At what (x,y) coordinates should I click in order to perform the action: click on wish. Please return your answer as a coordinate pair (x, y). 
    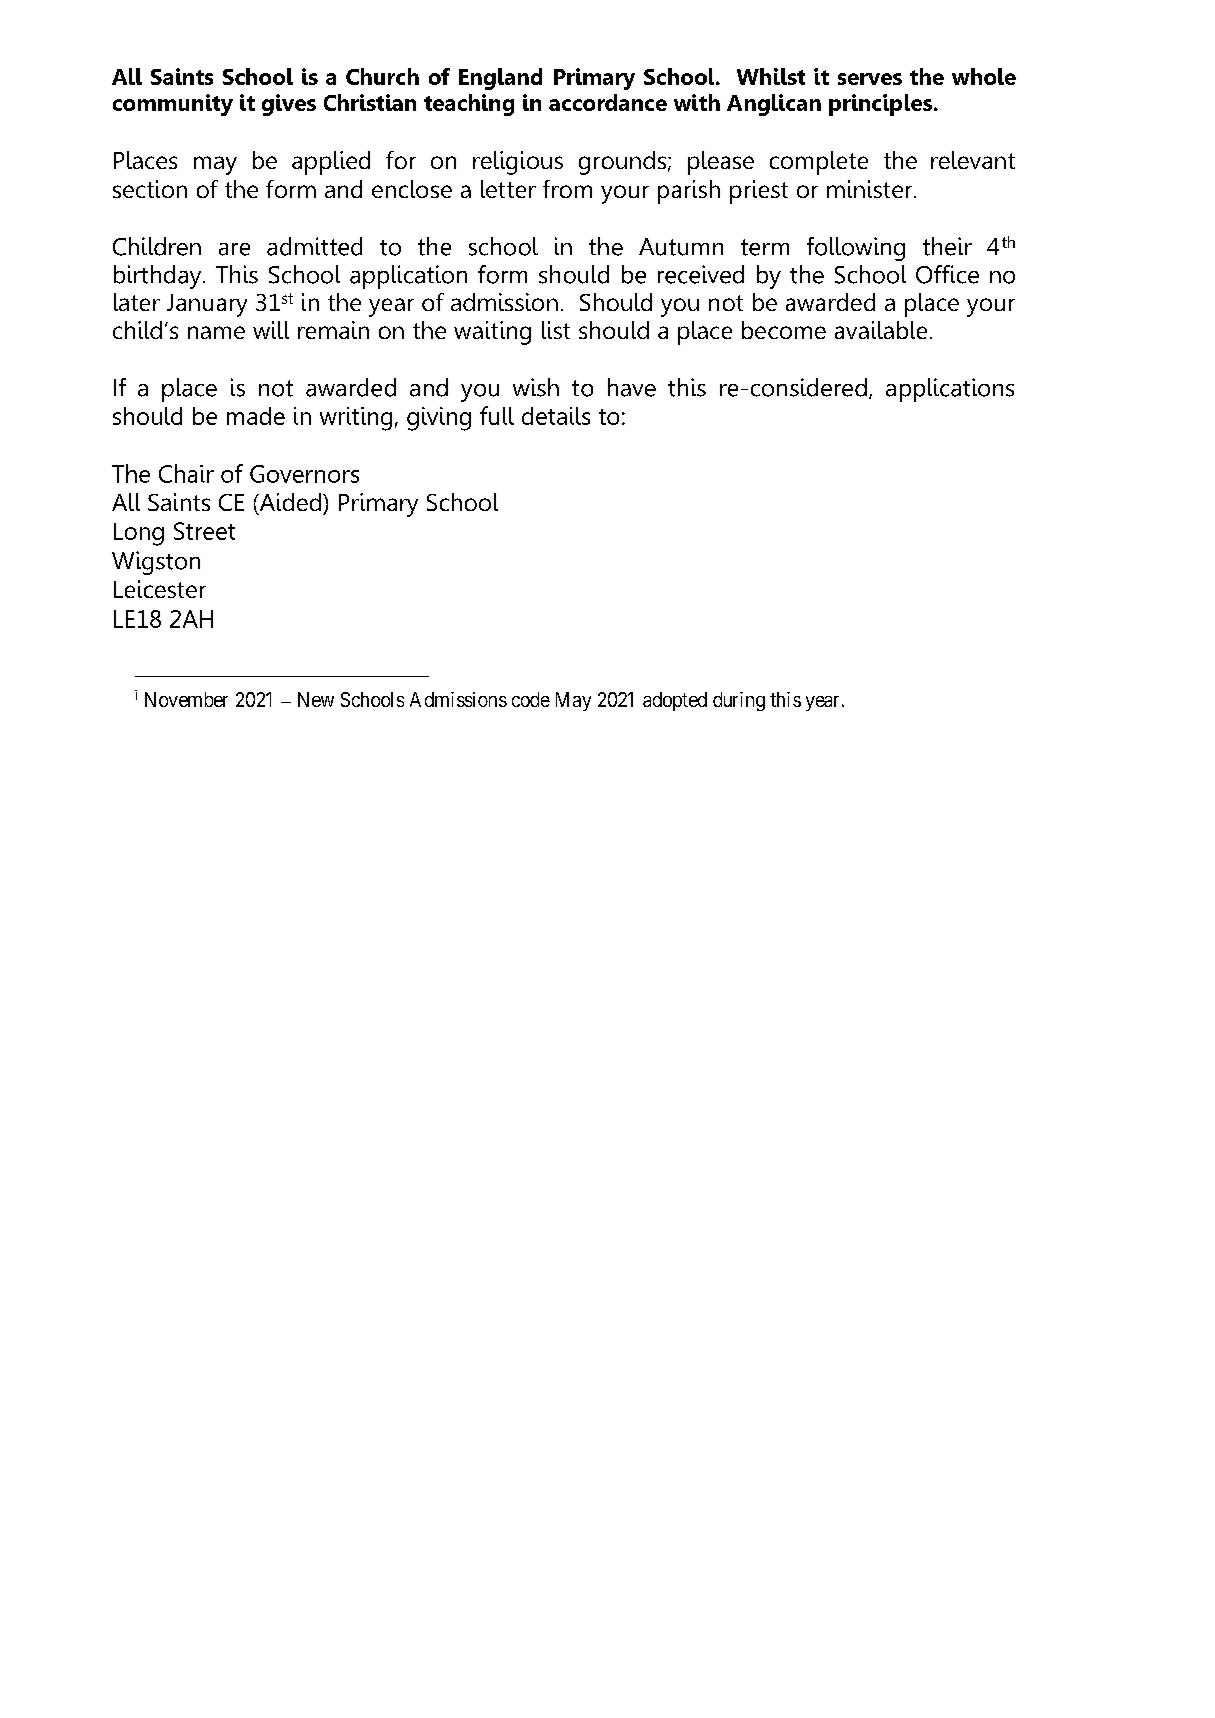
    Looking at the image, I should click on (536, 387).
